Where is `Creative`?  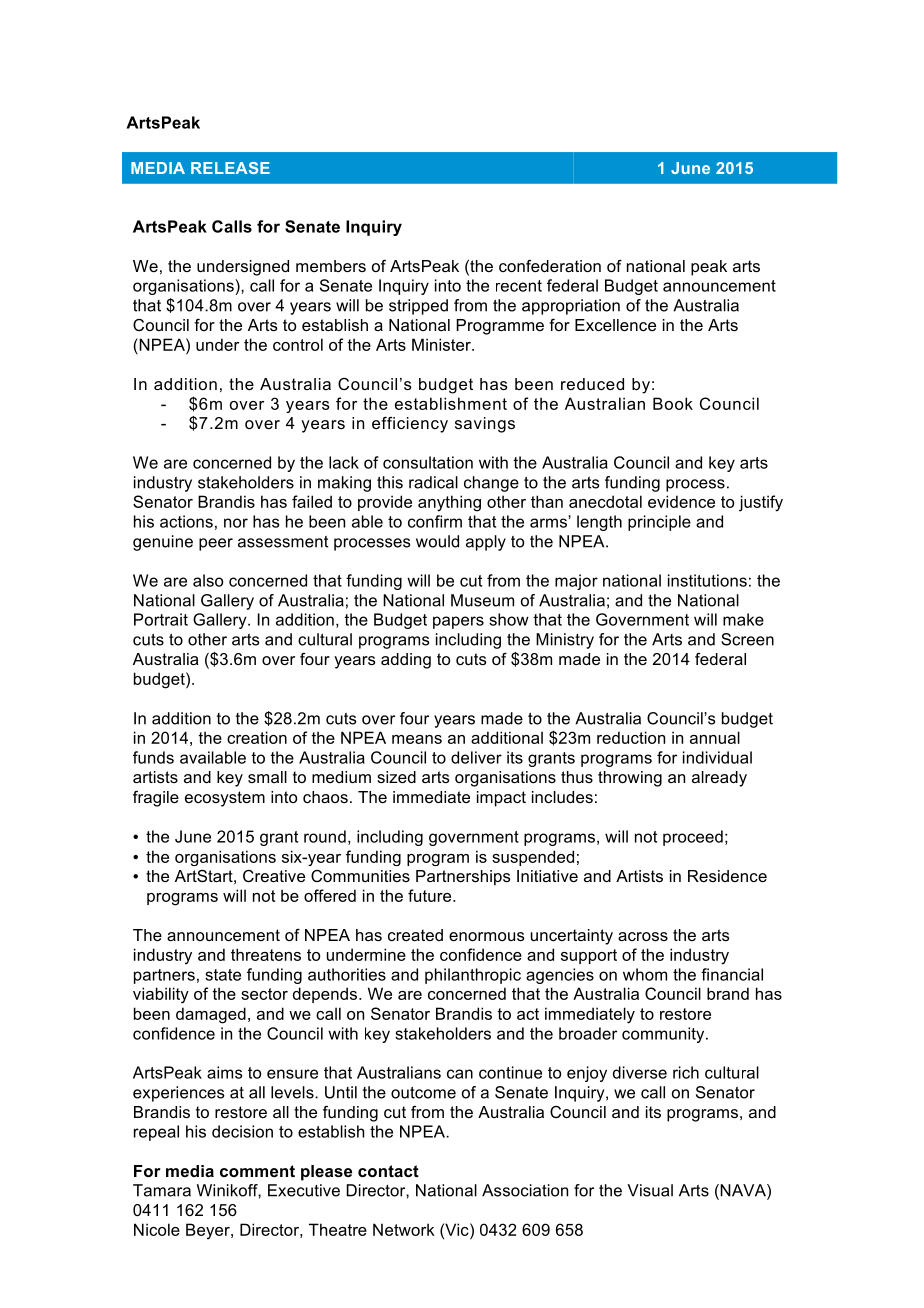 Creative is located at coordinates (274, 876).
